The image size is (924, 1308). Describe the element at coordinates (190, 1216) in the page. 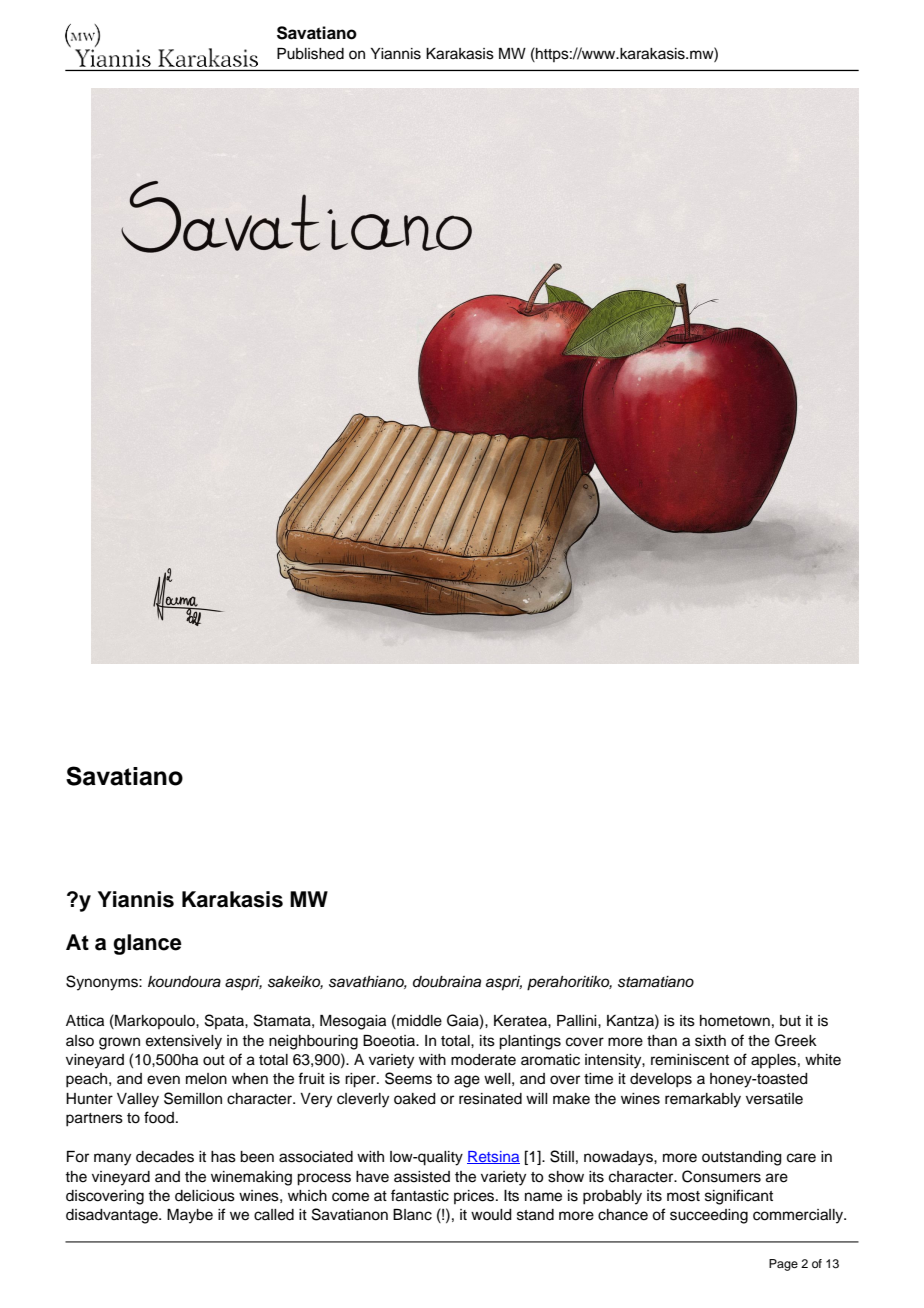

I see `Maybe` at that location.
